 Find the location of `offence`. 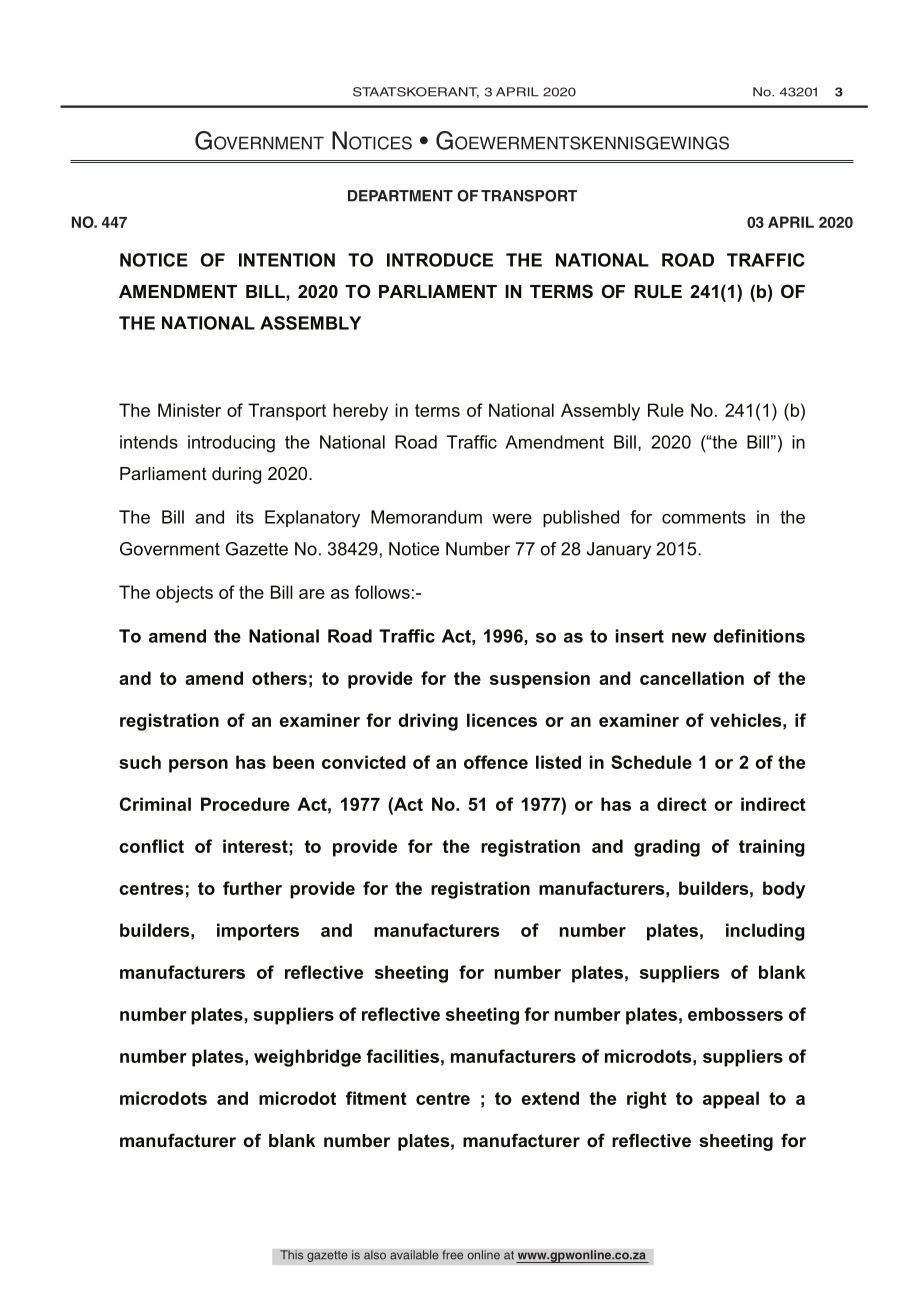

offence is located at coordinates (496, 762).
